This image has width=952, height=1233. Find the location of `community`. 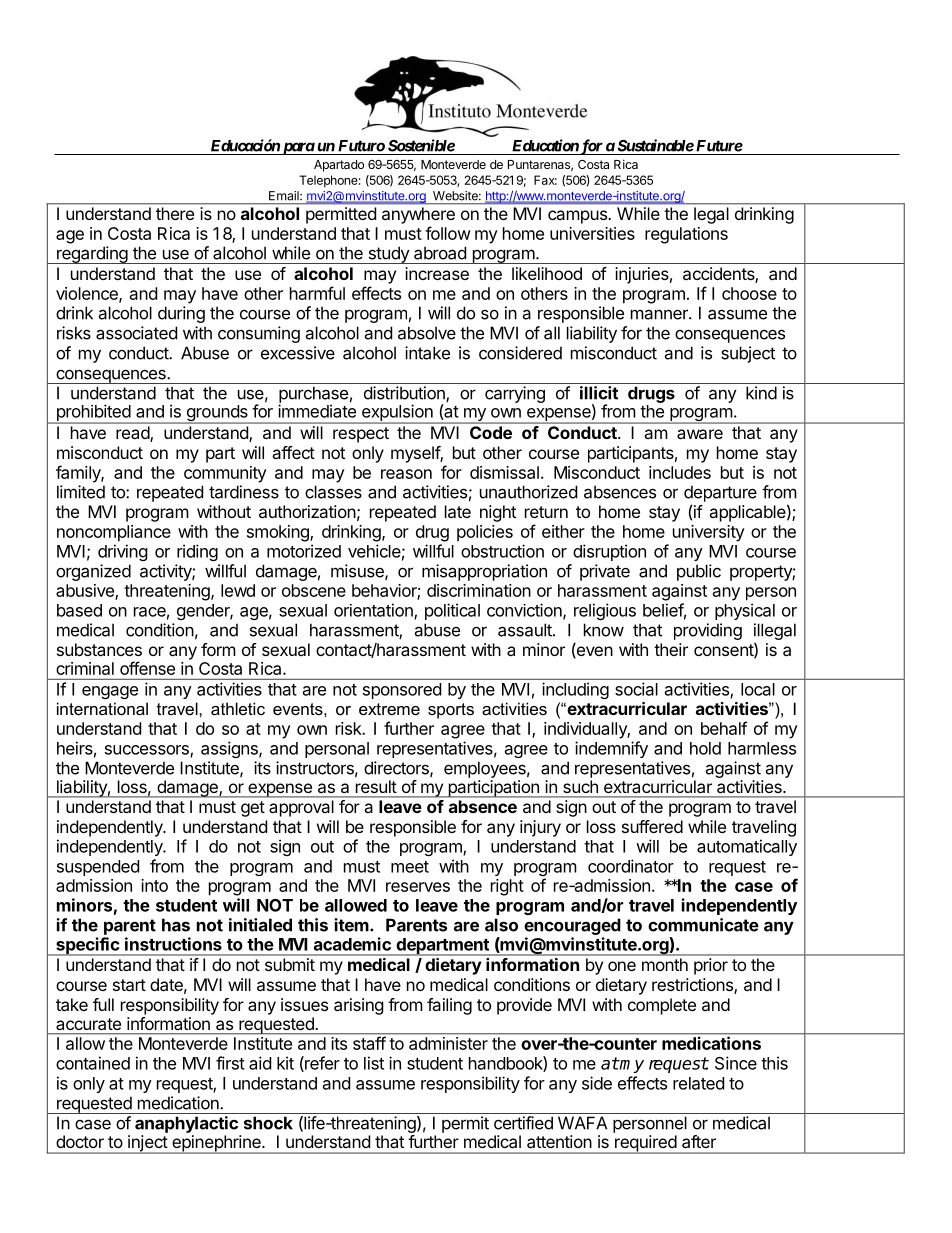

community is located at coordinates (225, 474).
